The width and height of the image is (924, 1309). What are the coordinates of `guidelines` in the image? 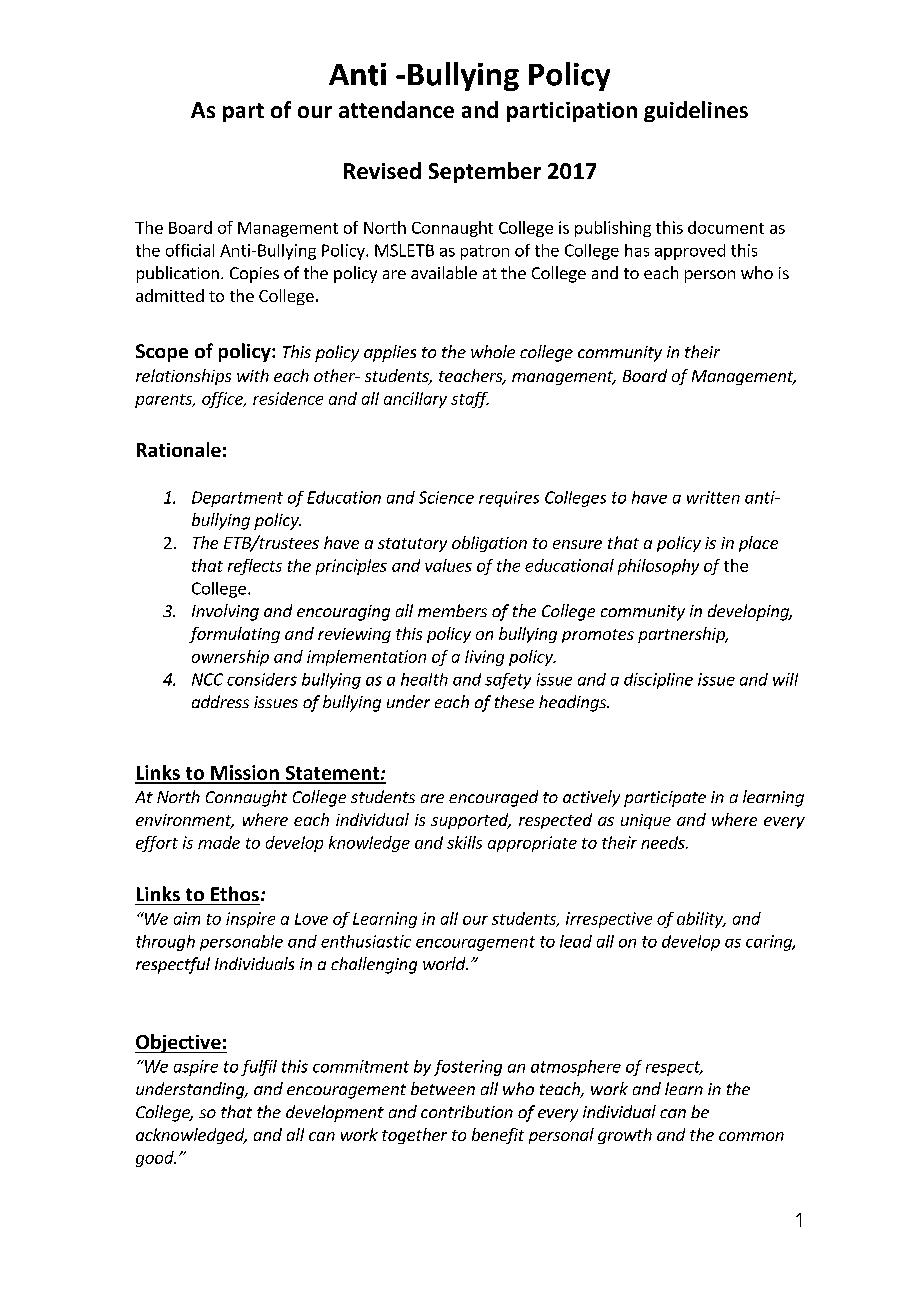 It's located at (696, 111).
